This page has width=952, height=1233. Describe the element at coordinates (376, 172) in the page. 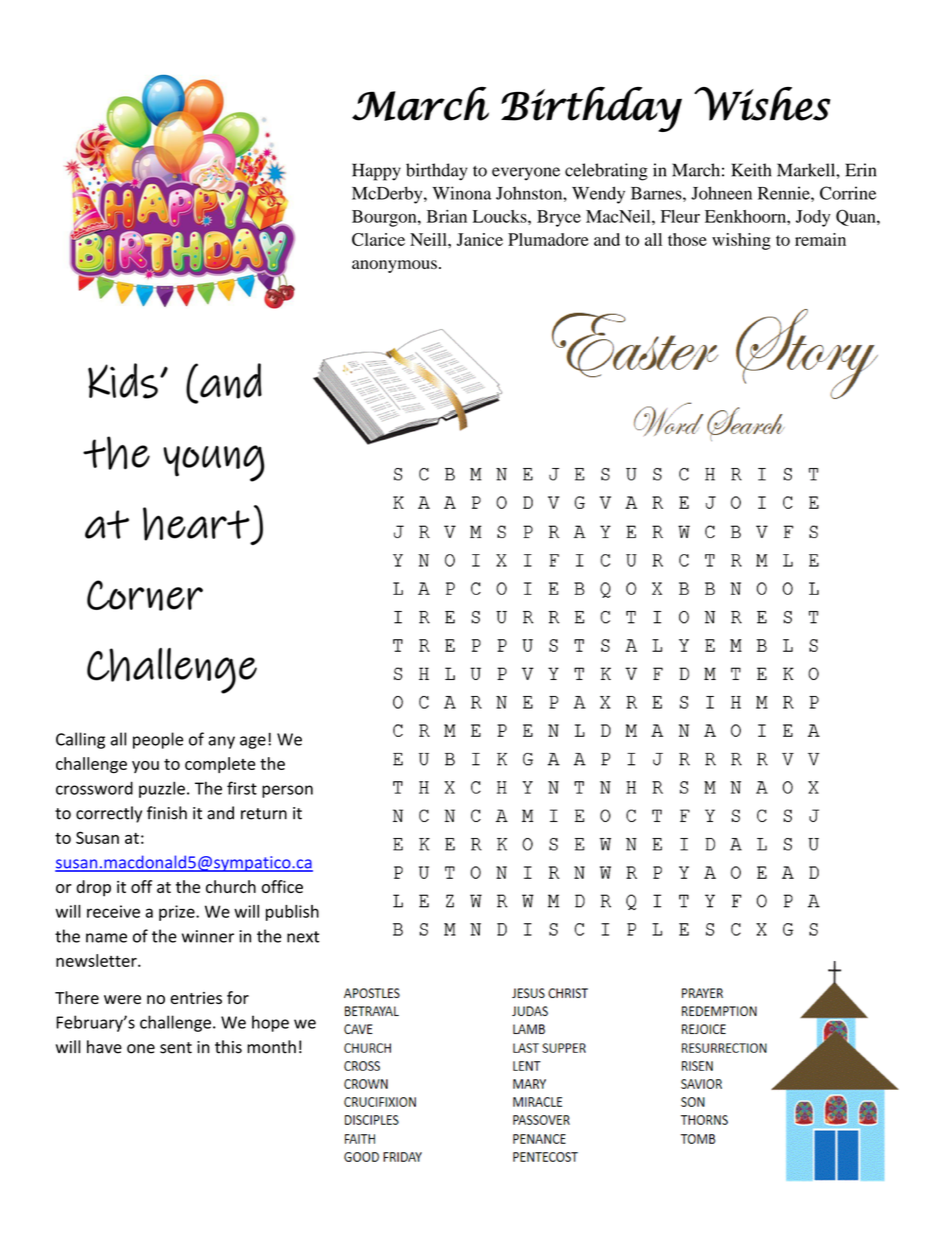

I see `Happy` at that location.
